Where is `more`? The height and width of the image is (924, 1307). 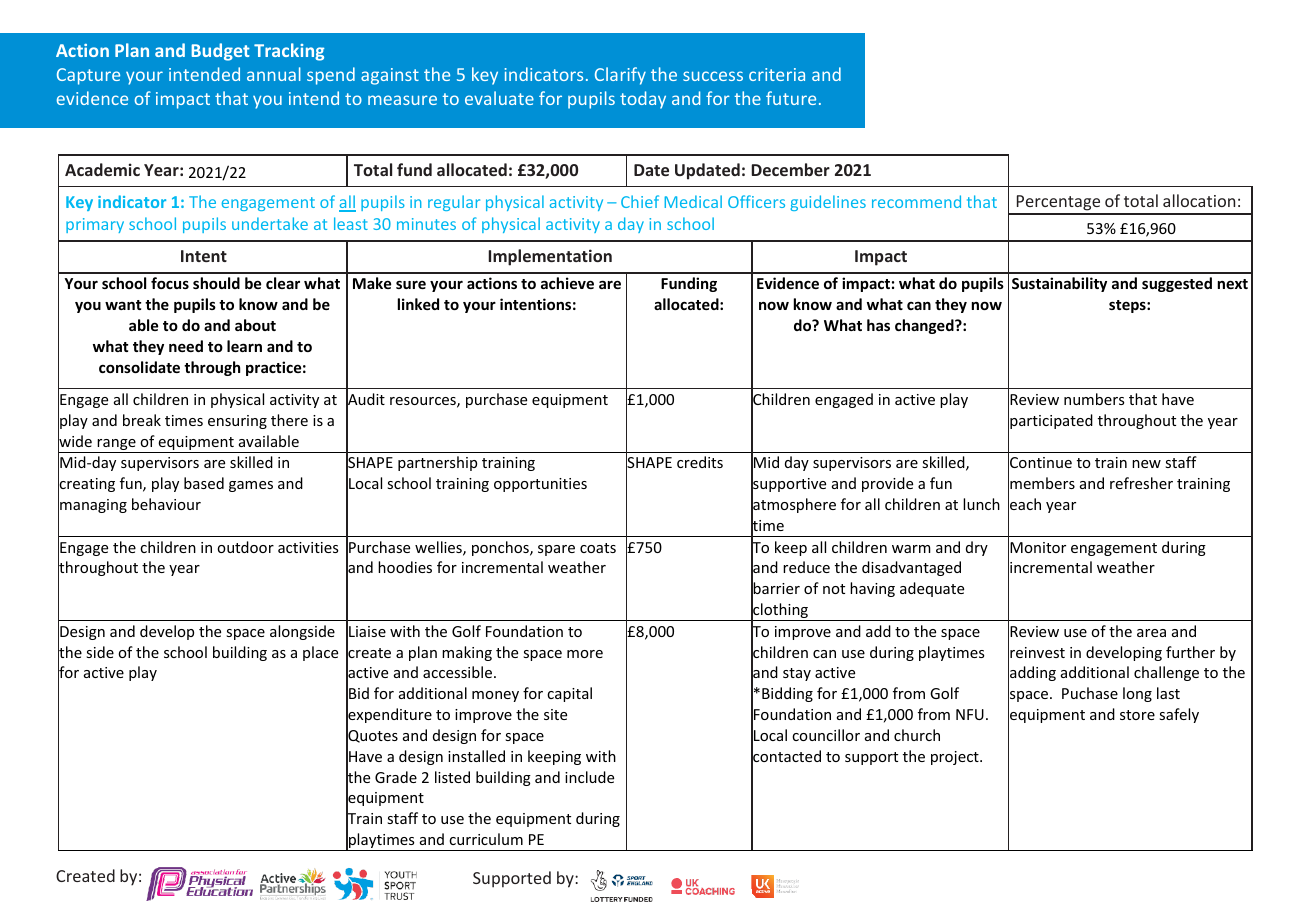
more is located at coordinates (585, 654).
